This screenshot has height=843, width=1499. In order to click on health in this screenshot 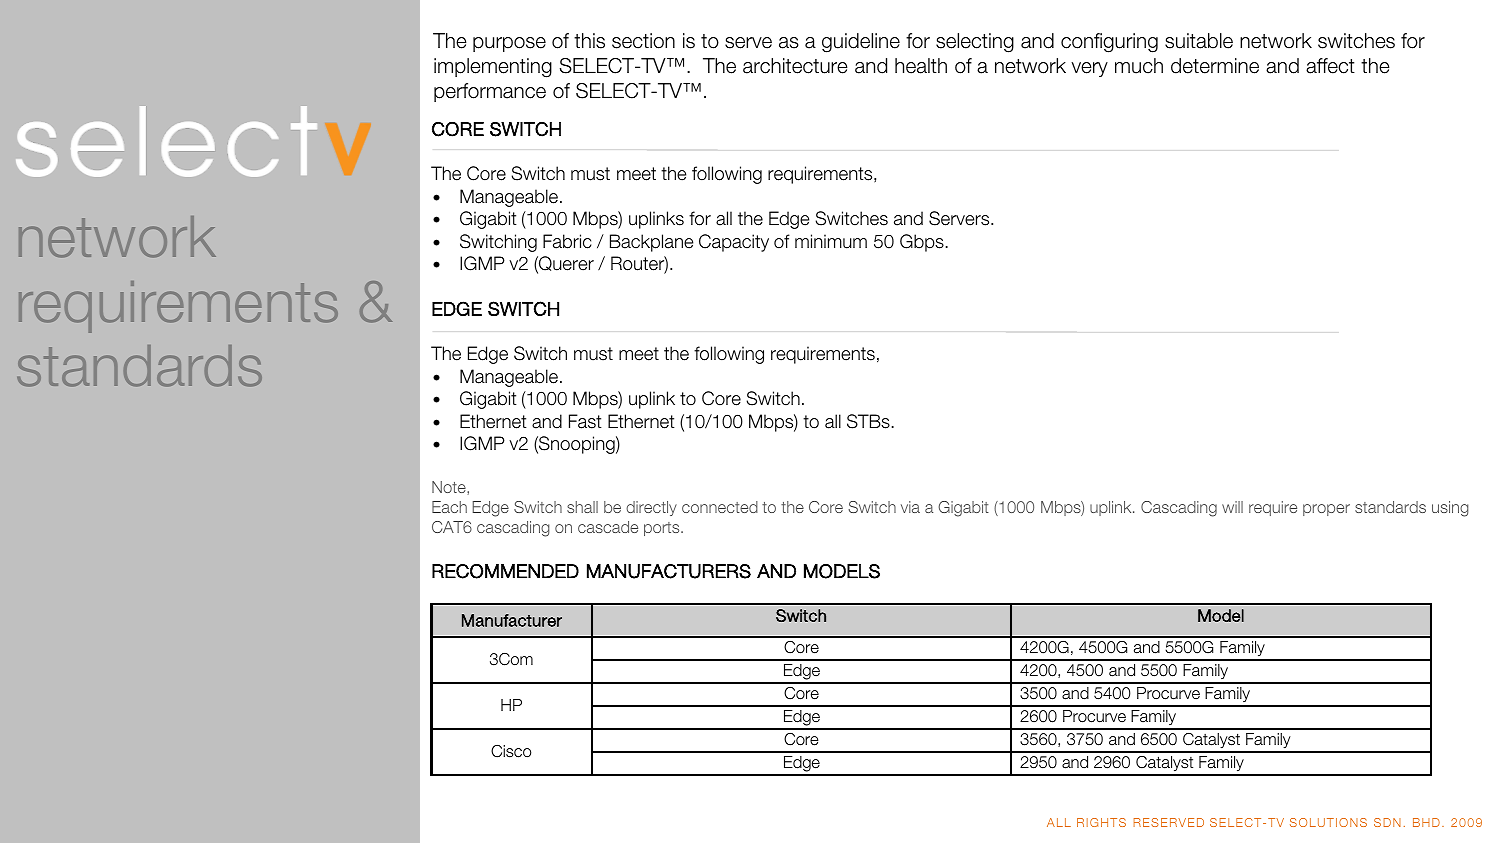, I will do `click(921, 66)`.
